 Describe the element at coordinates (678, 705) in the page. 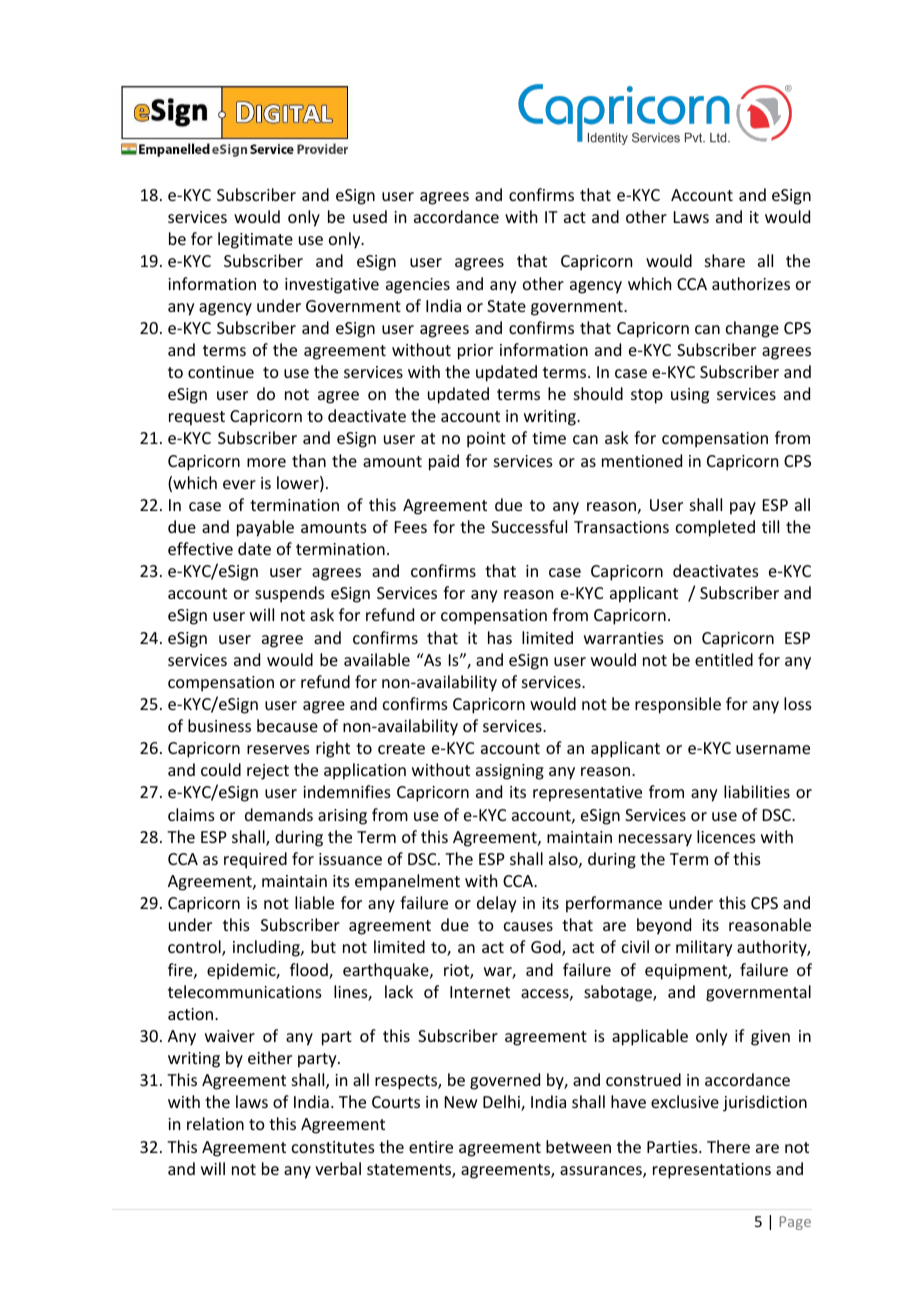

I see `responsible` at that location.
